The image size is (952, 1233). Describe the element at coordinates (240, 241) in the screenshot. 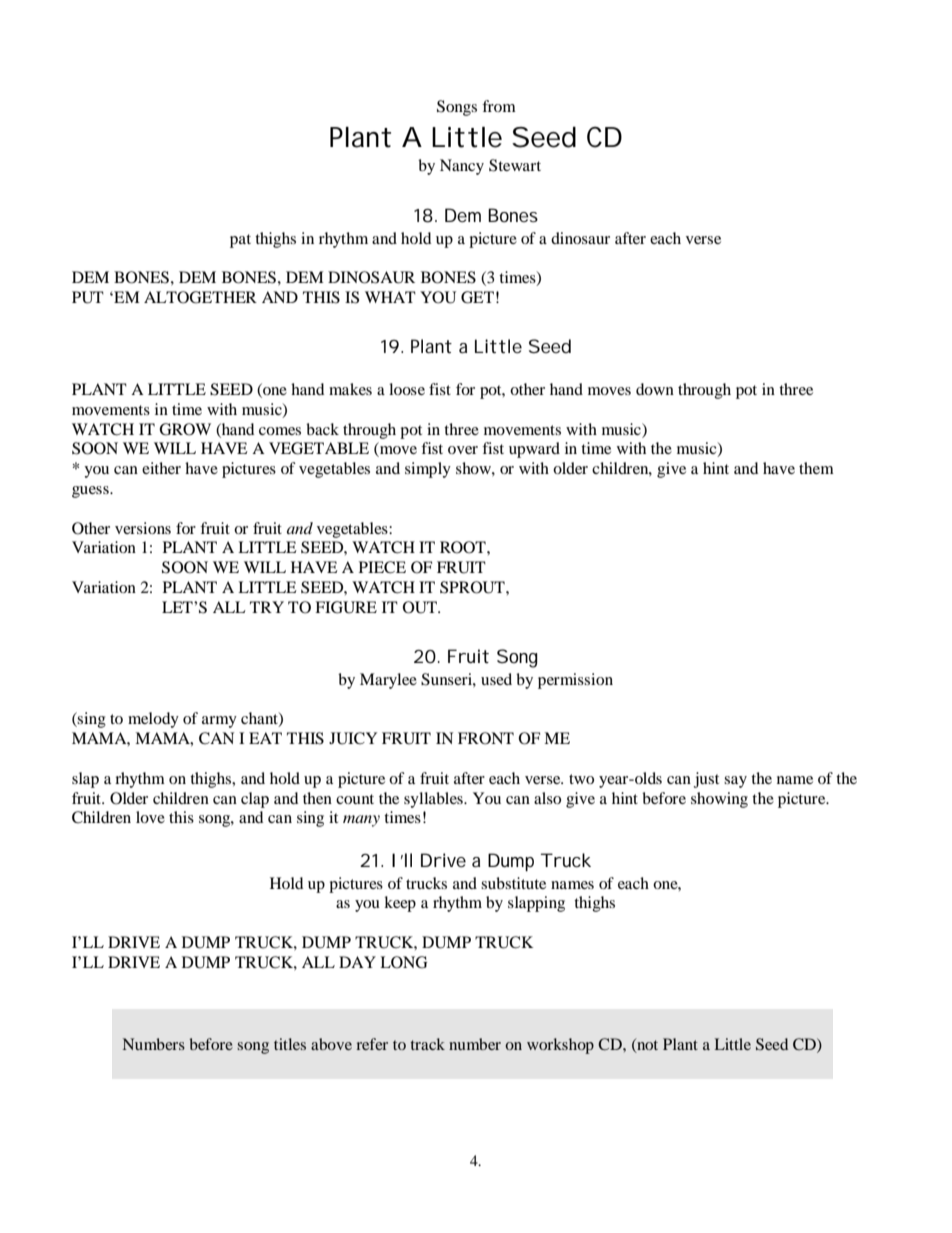

I see `pat` at that location.
